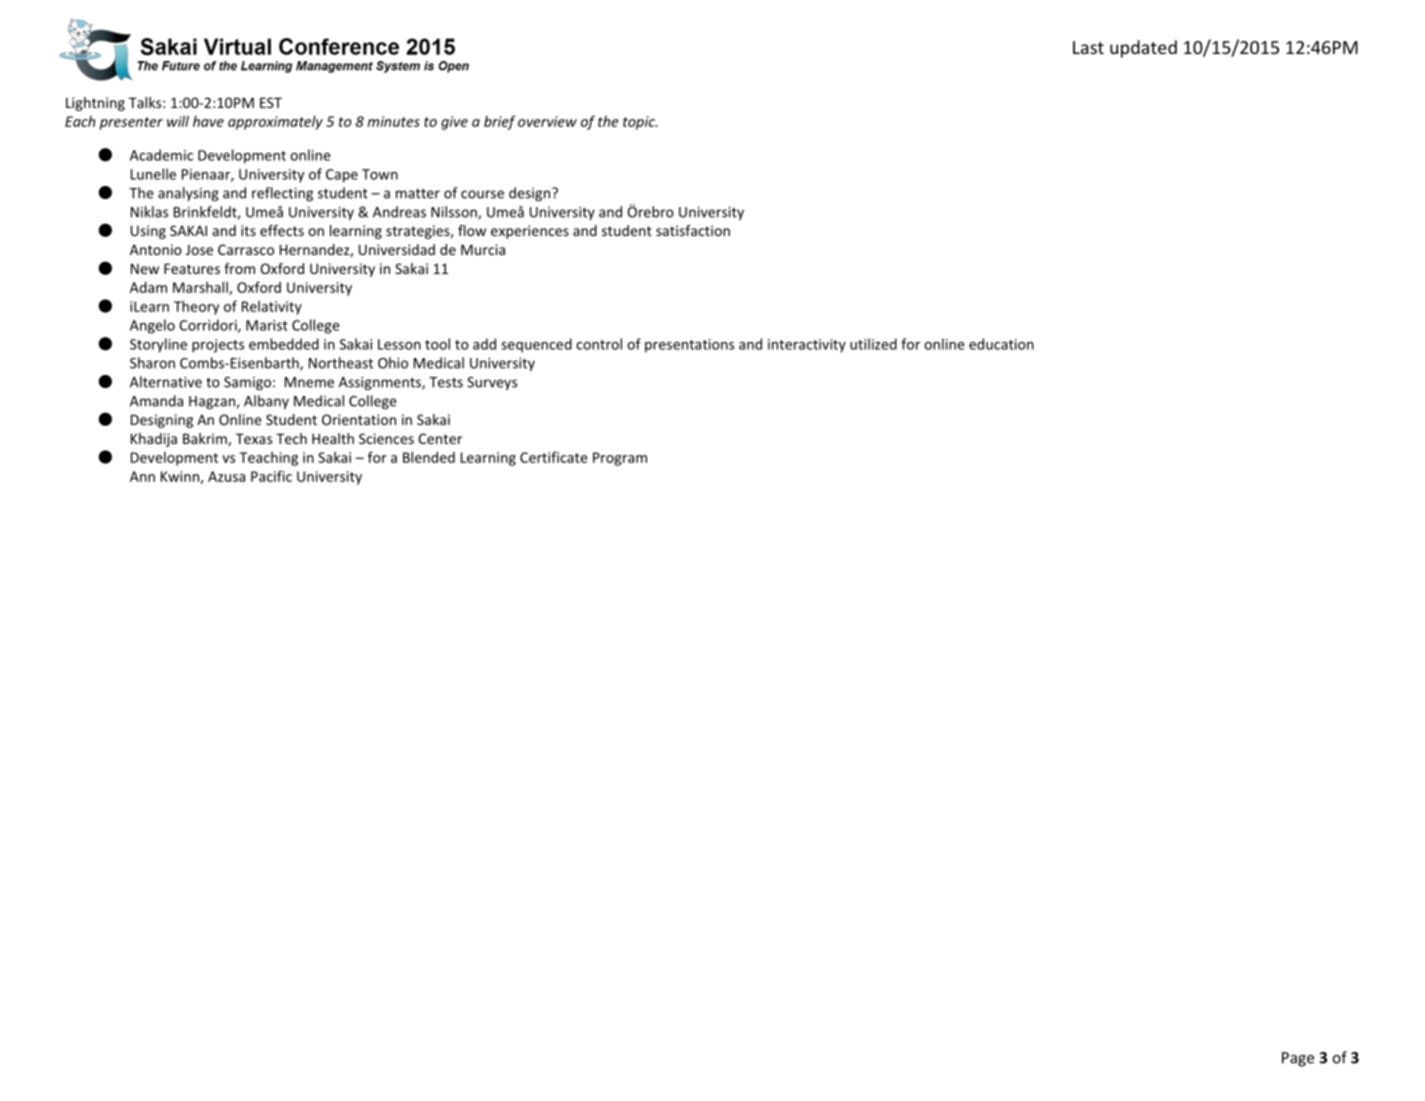 Image resolution: width=1425 pixels, height=1101 pixels. I want to click on updated, so click(1143, 49).
